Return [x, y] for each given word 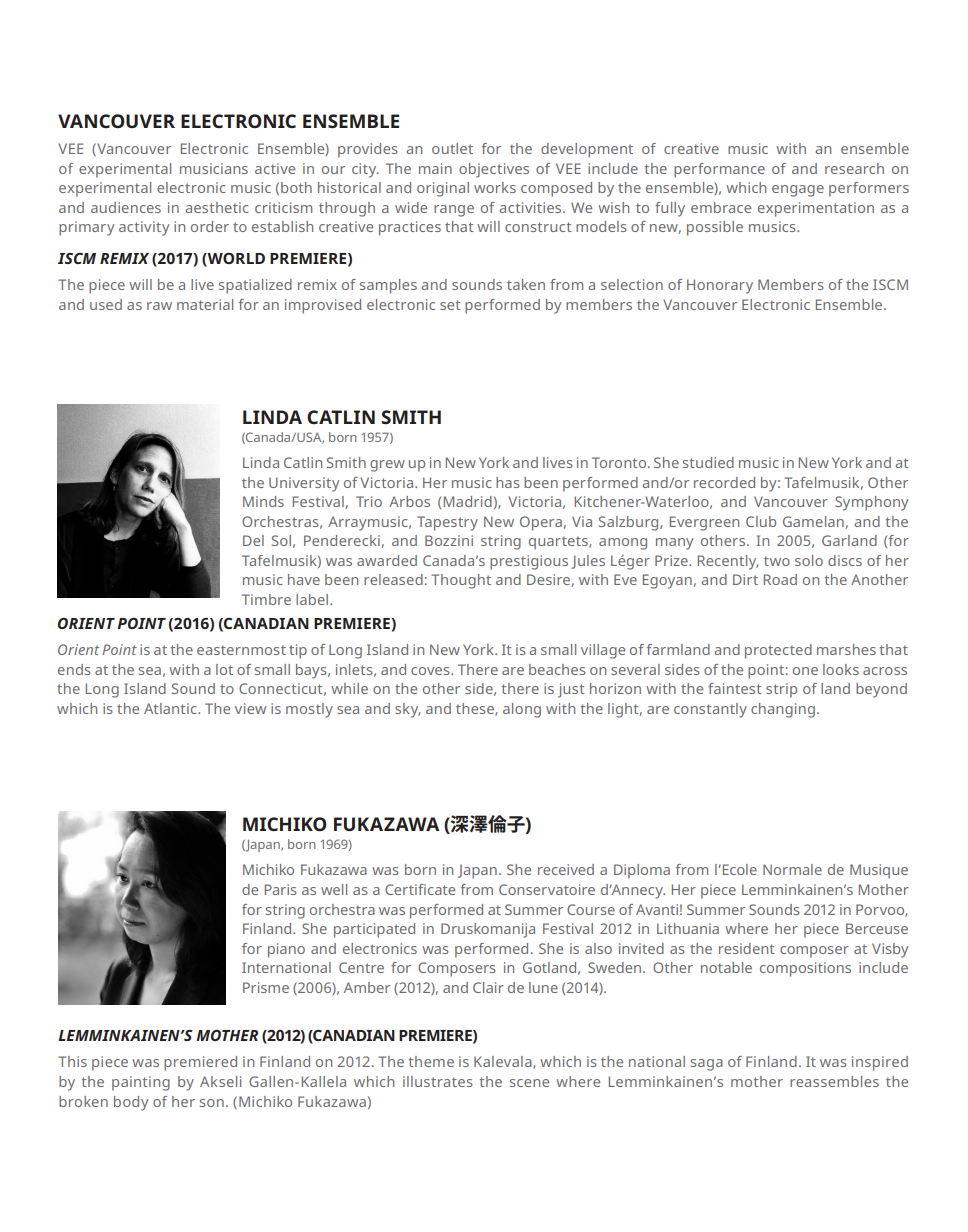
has [508, 482]
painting [141, 1083]
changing [783, 710]
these [476, 709]
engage [798, 191]
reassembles [834, 1081]
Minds [263, 501]
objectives [494, 170]
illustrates [438, 1081]
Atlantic [171, 708]
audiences [126, 207]
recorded [724, 482]
